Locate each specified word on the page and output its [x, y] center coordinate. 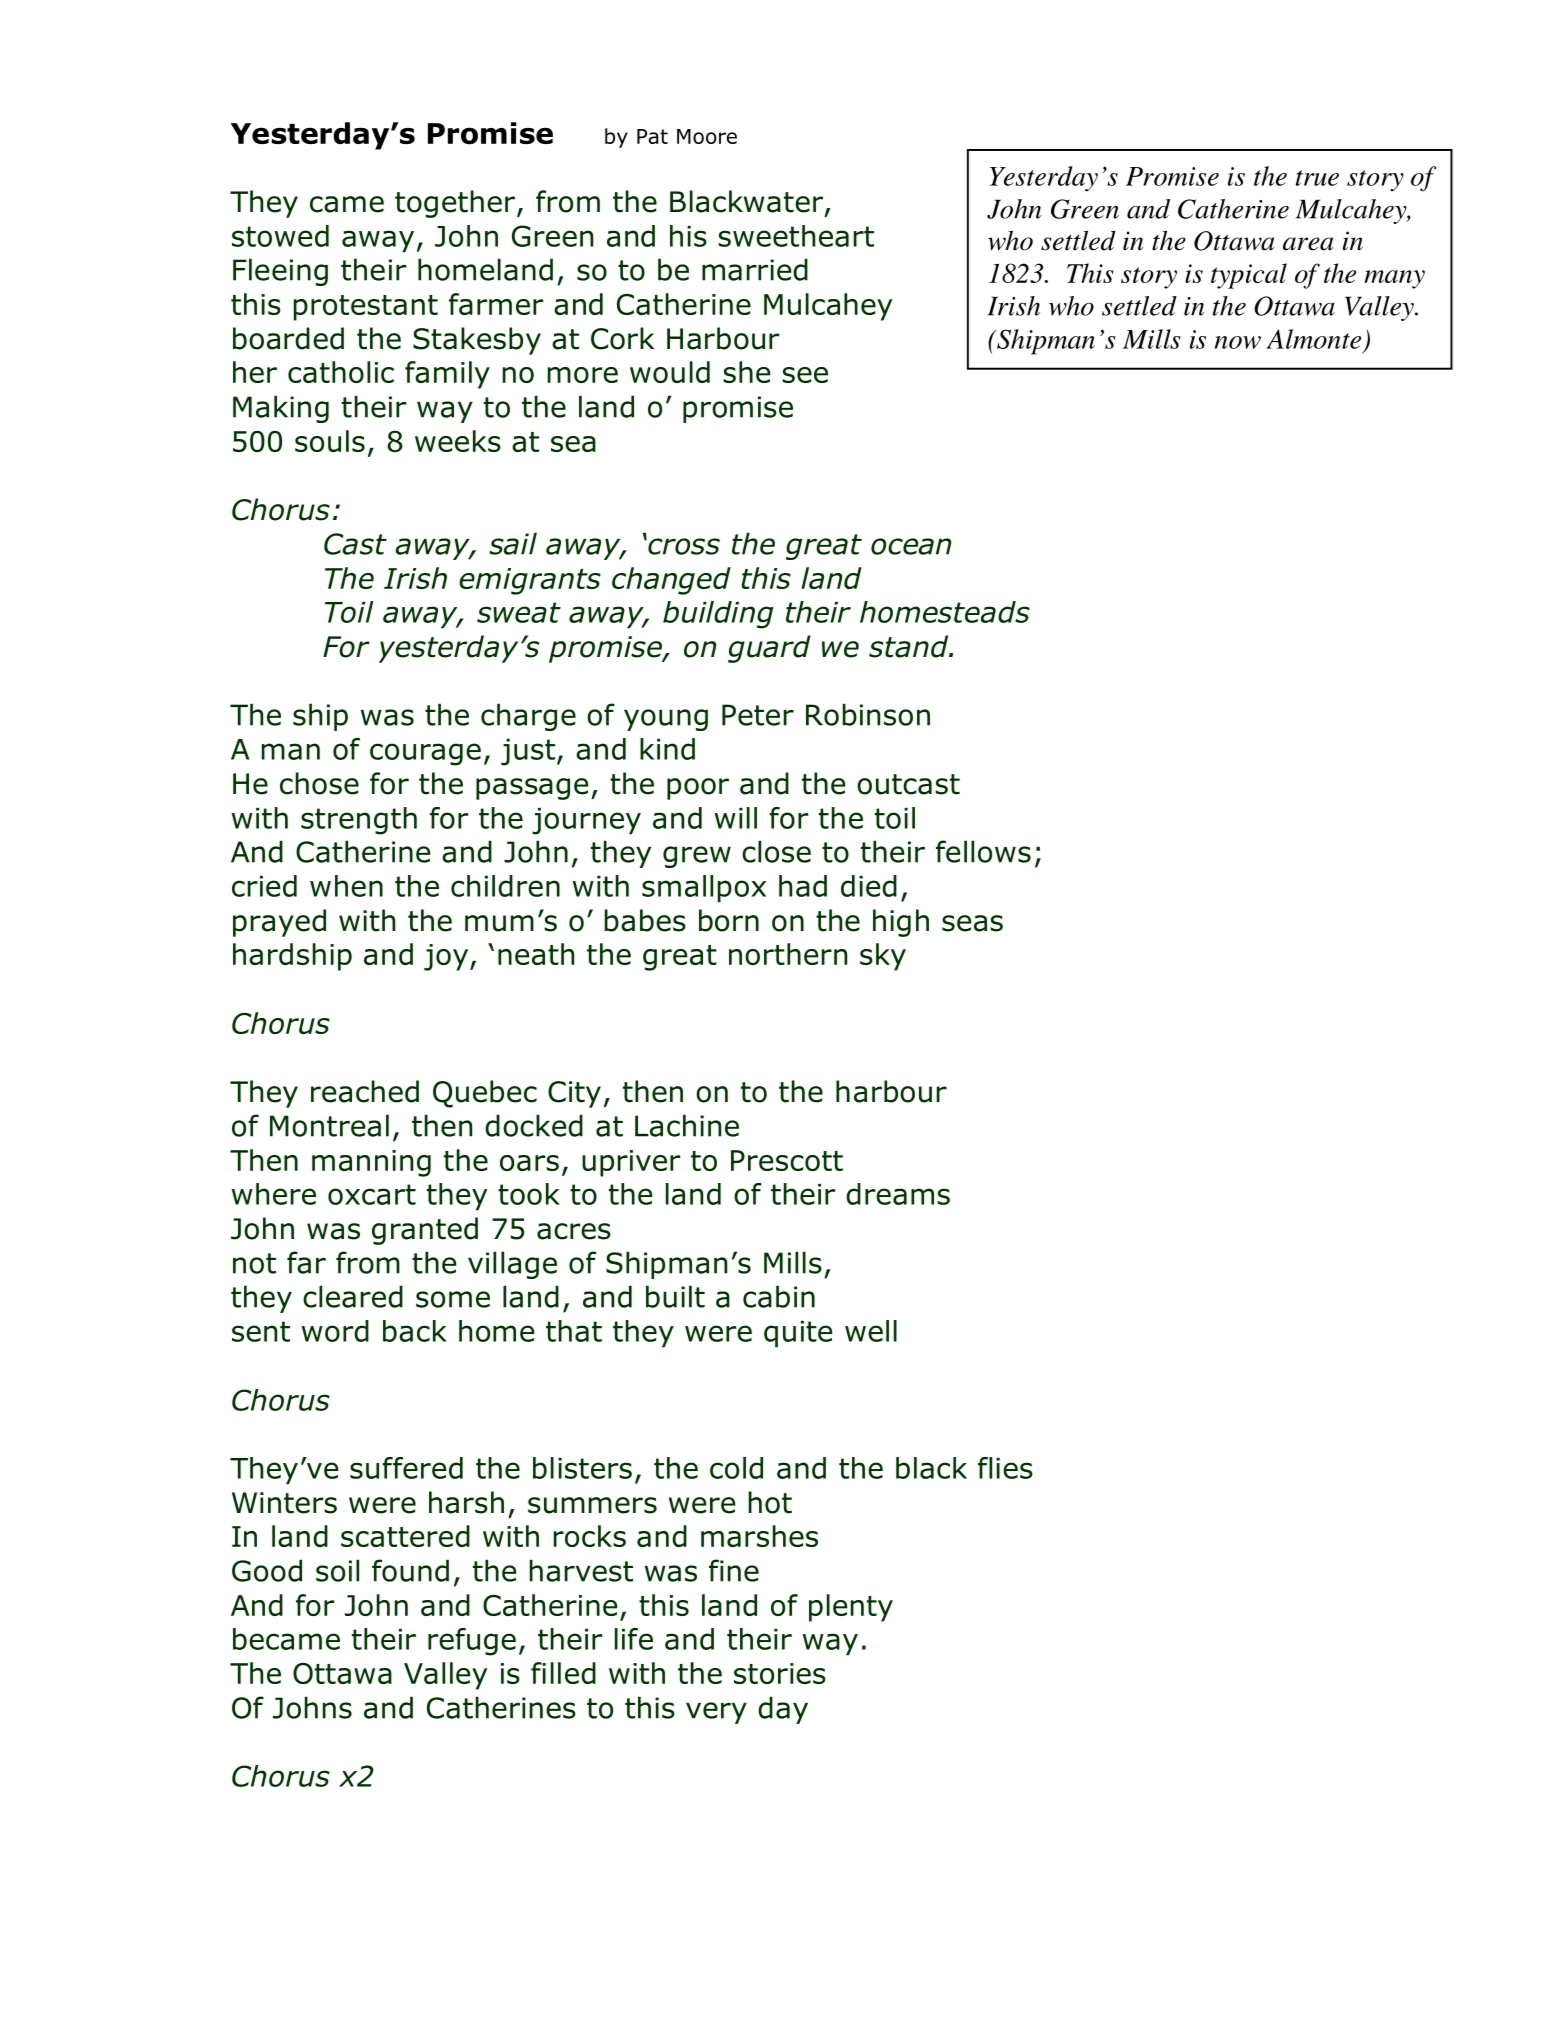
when [346, 886]
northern [788, 954]
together [455, 204]
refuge [472, 1642]
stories [780, 1673]
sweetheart [796, 236]
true [1317, 178]
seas [972, 923]
